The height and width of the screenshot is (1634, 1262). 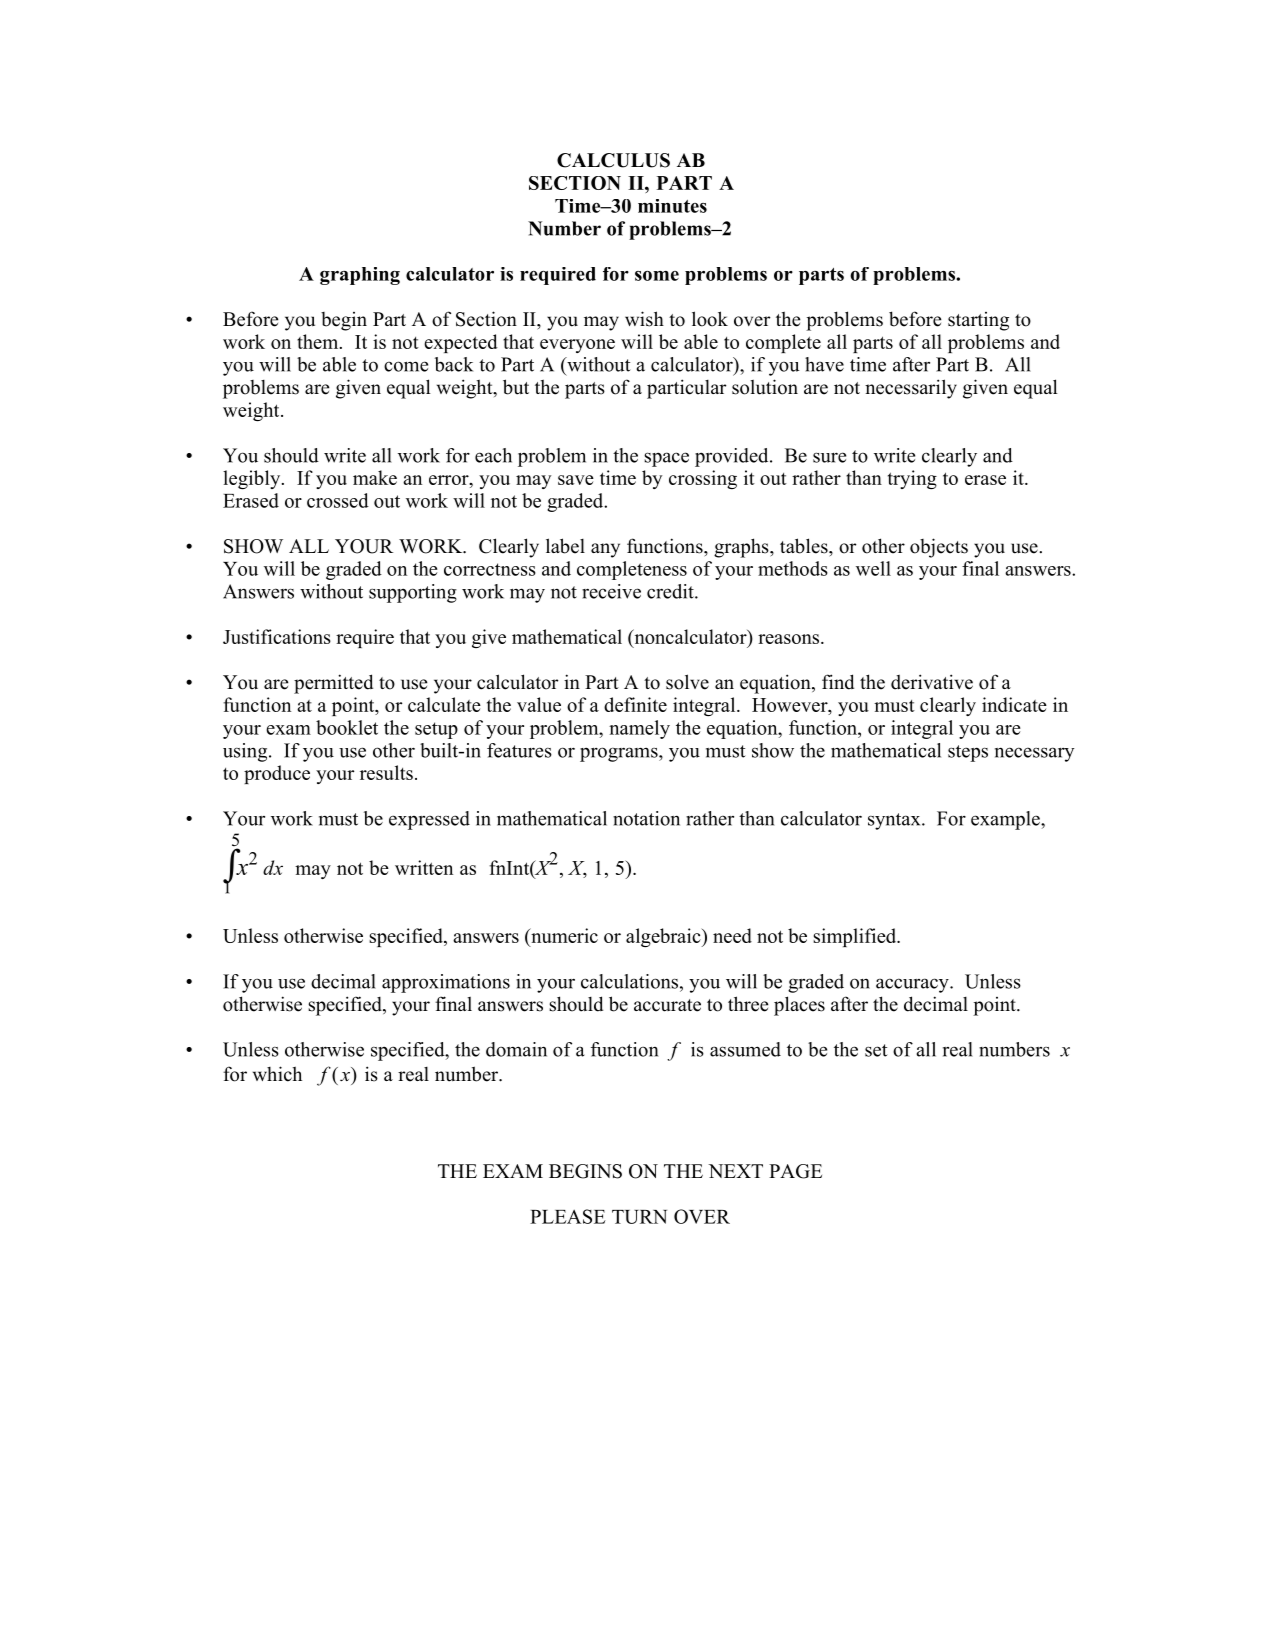 What do you see at coordinates (360, 276) in the screenshot?
I see `graphing` at bounding box center [360, 276].
